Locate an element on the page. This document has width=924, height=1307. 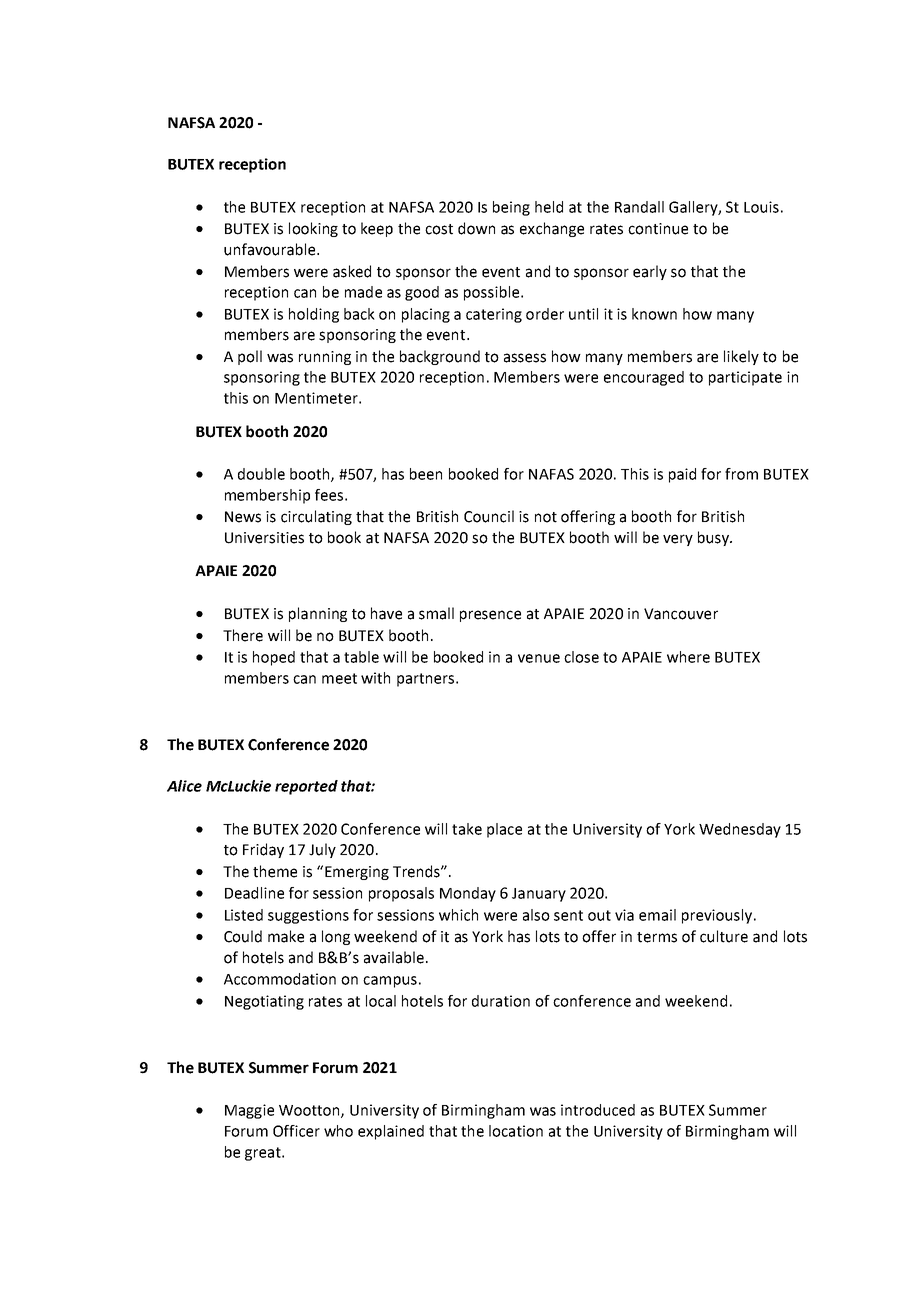
unfavourable is located at coordinates (271, 249).
